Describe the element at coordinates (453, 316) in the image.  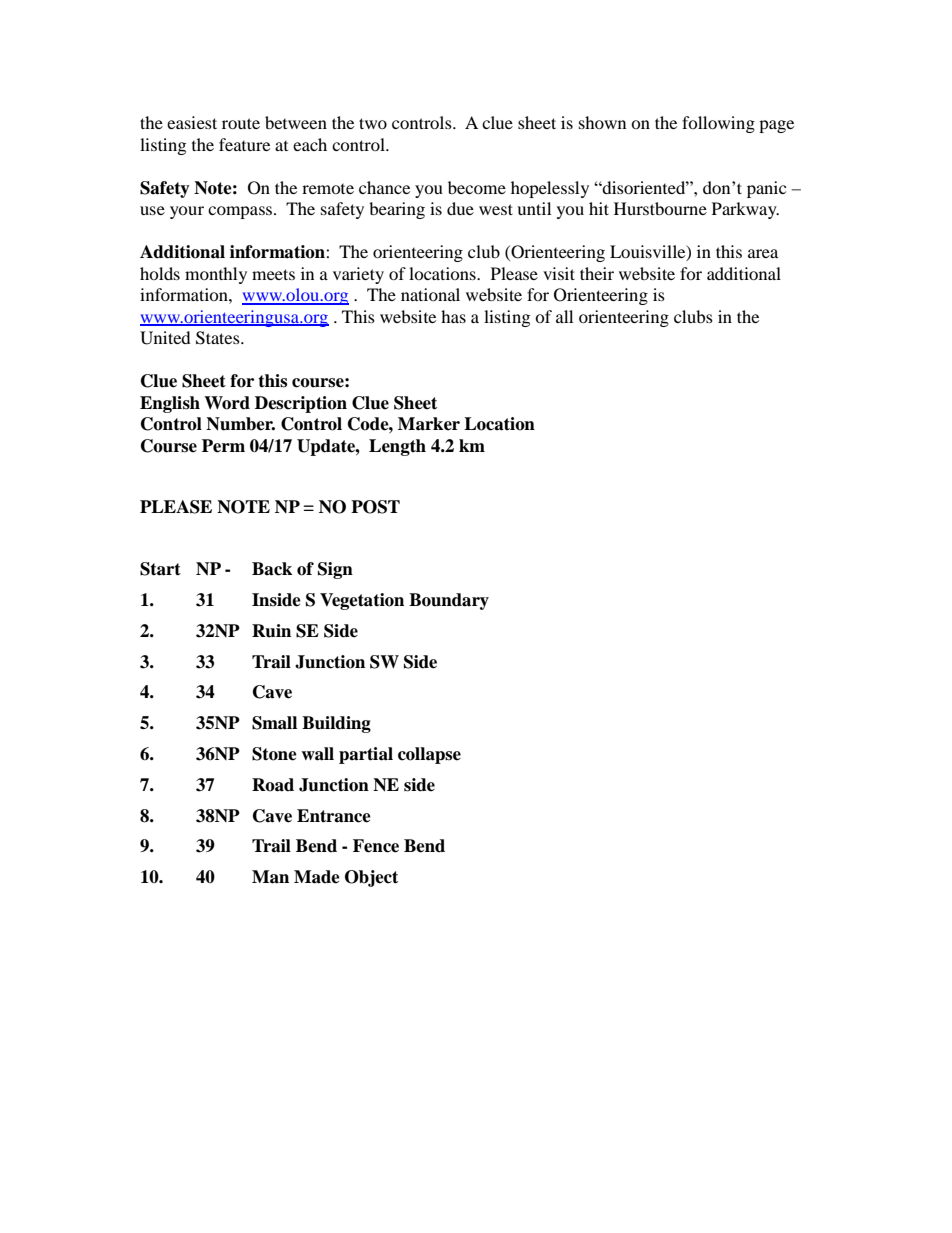
I see `has` at that location.
